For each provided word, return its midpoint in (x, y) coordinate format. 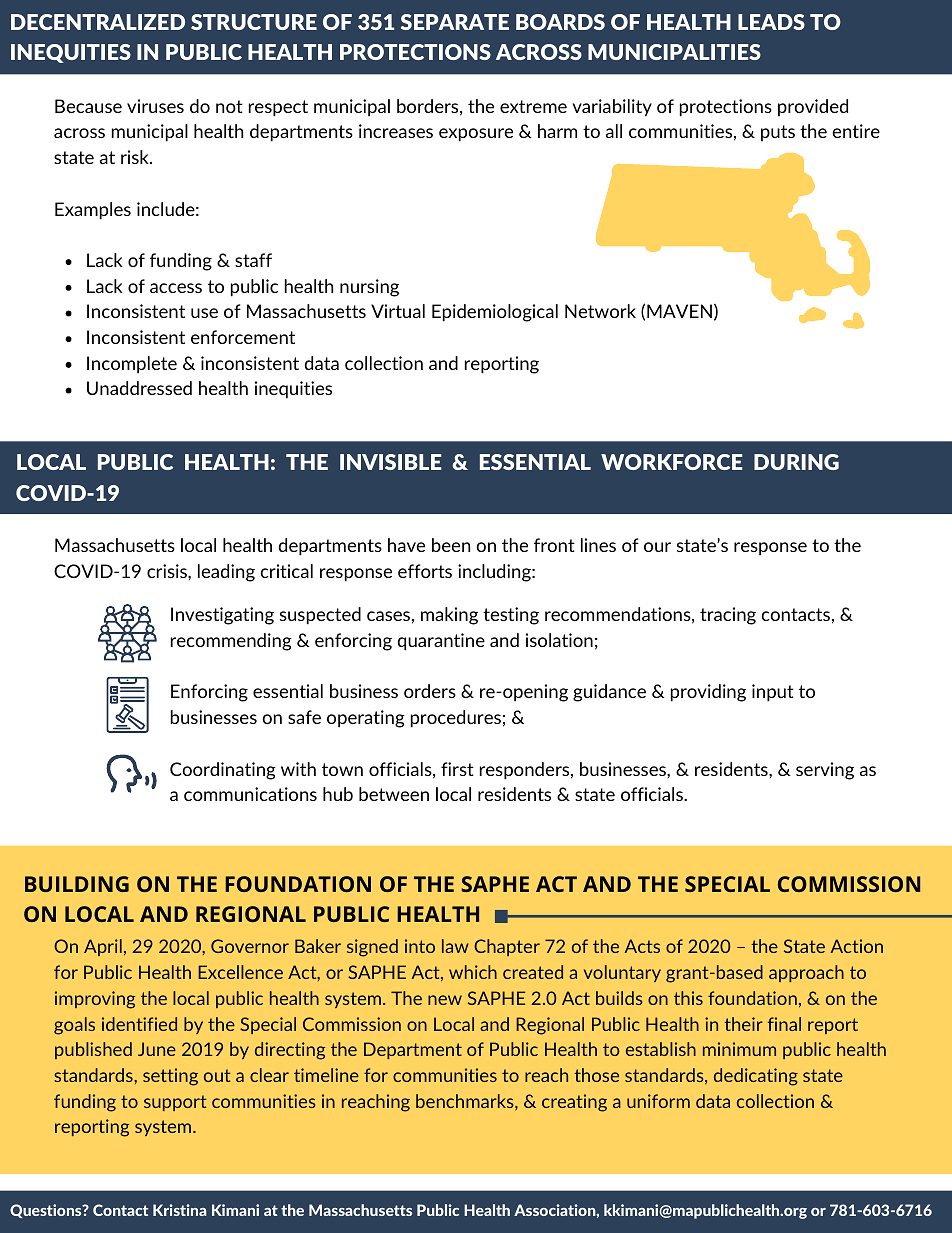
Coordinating (223, 771)
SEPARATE (455, 22)
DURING (796, 462)
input (773, 693)
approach (806, 973)
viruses (155, 106)
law (455, 946)
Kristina (179, 1210)
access (176, 288)
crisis (168, 571)
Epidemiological (495, 313)
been (451, 545)
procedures (456, 719)
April (103, 947)
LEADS (771, 22)
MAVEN (679, 311)
